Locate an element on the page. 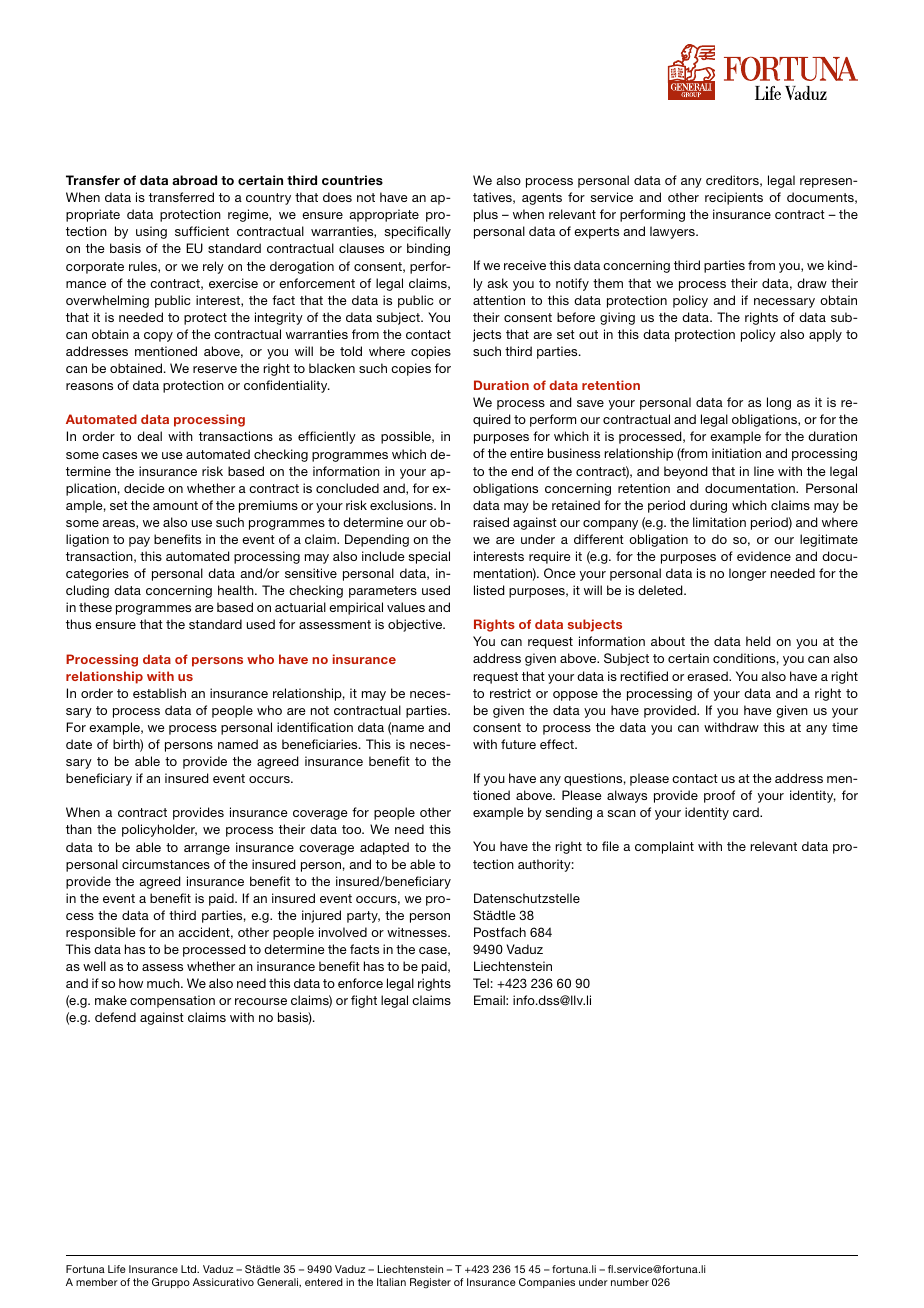 Image resolution: width=924 pixels, height=1308 pixels. establish is located at coordinates (159, 693).
